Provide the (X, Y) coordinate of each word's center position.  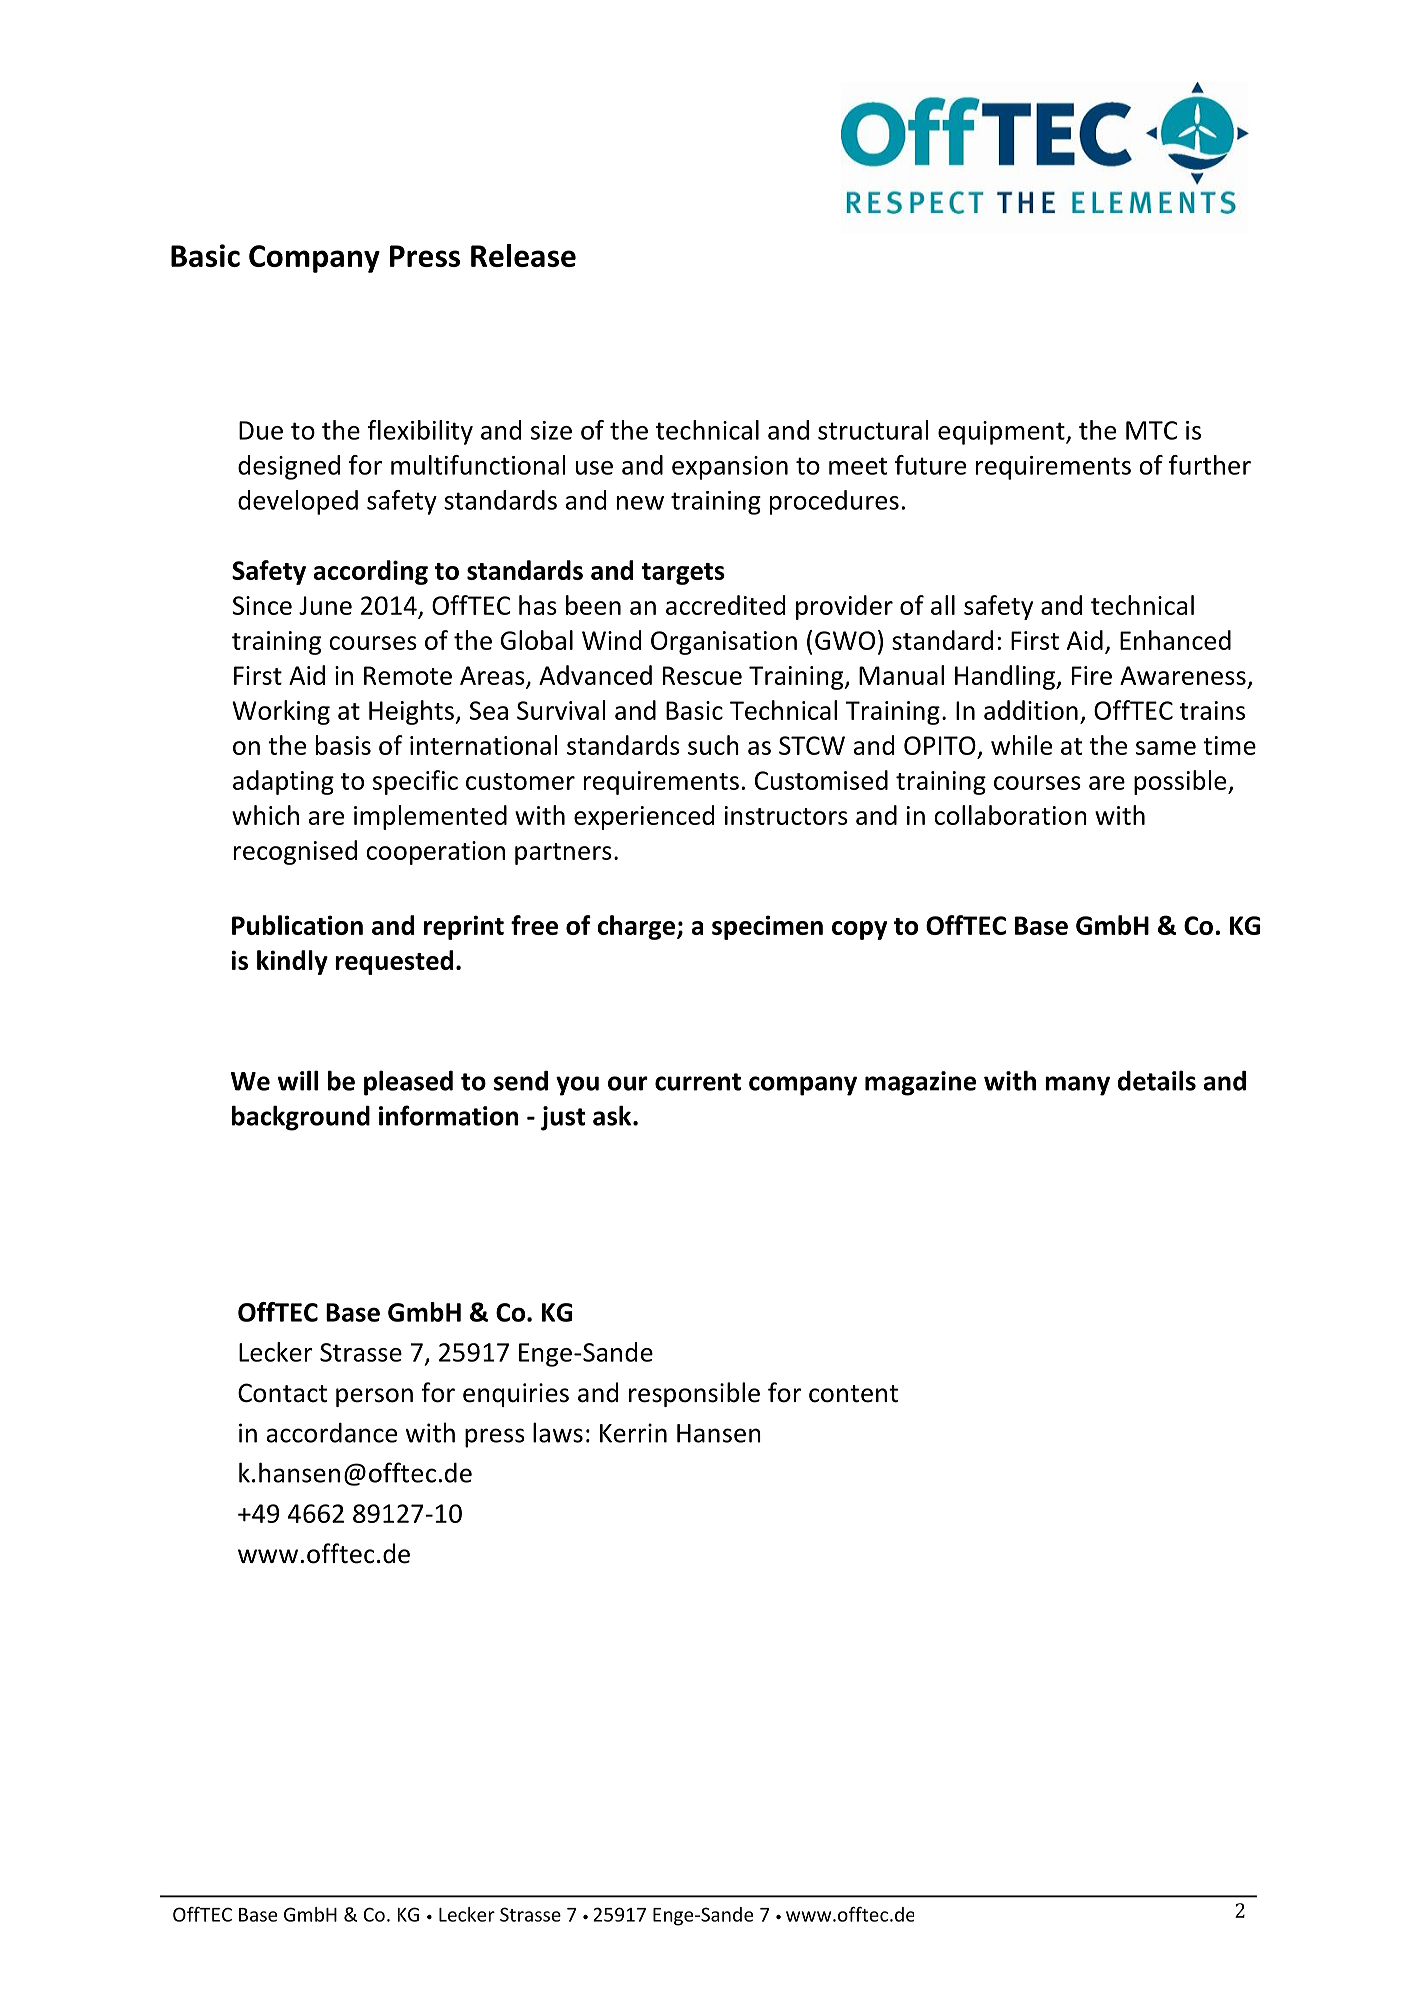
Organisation (724, 643)
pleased (408, 1083)
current (698, 1082)
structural (873, 430)
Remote (408, 675)
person (374, 1397)
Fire (1092, 675)
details (1157, 1080)
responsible (694, 1394)
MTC (1152, 430)
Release (523, 255)
